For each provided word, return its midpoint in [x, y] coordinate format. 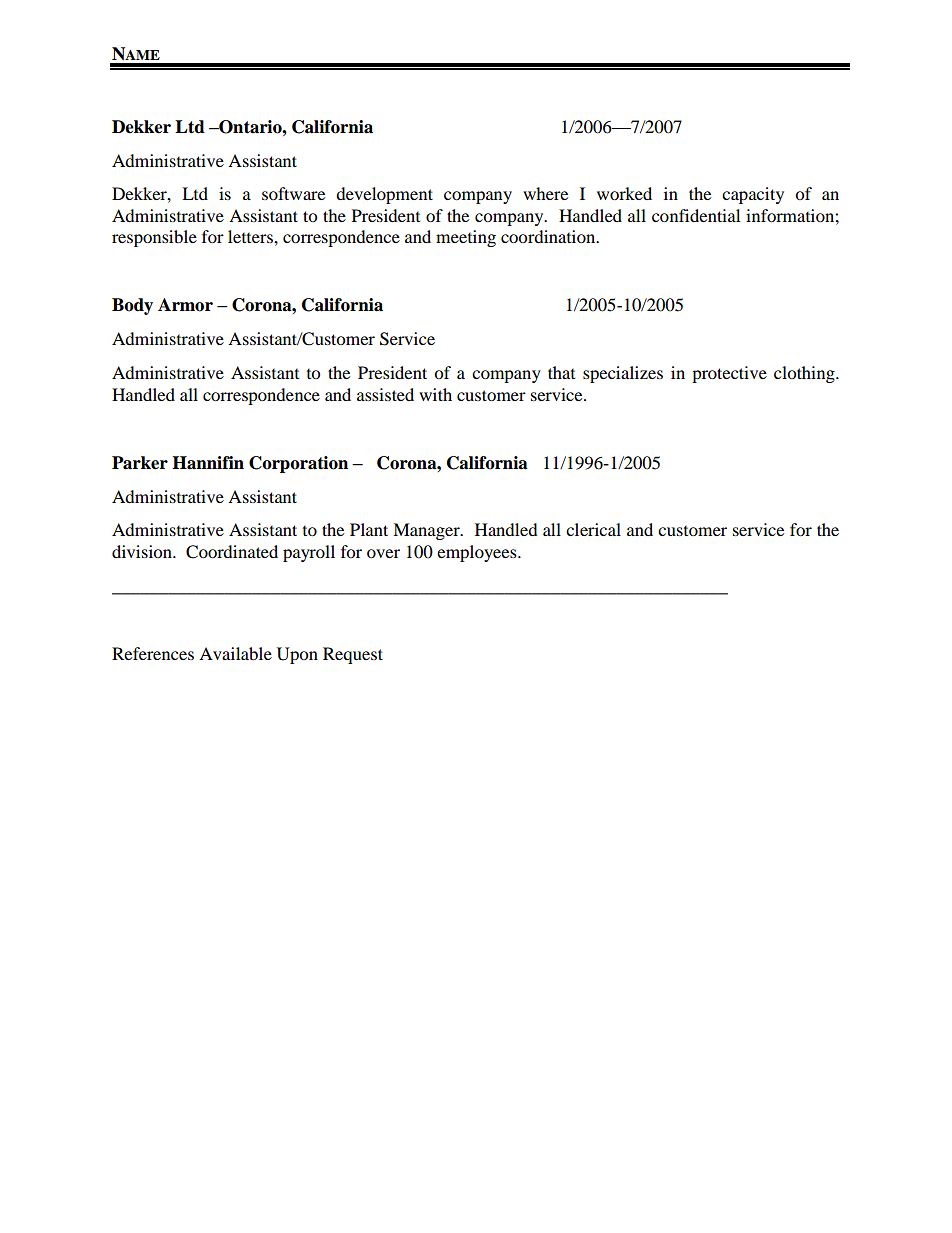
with [435, 394]
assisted [385, 394]
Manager [427, 531]
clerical [593, 529]
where [545, 193]
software [293, 193]
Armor [185, 305]
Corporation [298, 464]
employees [478, 553]
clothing [805, 374]
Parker [140, 463]
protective [729, 374]
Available [235, 653]
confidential [696, 215]
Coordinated [232, 552]
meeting [466, 238]
